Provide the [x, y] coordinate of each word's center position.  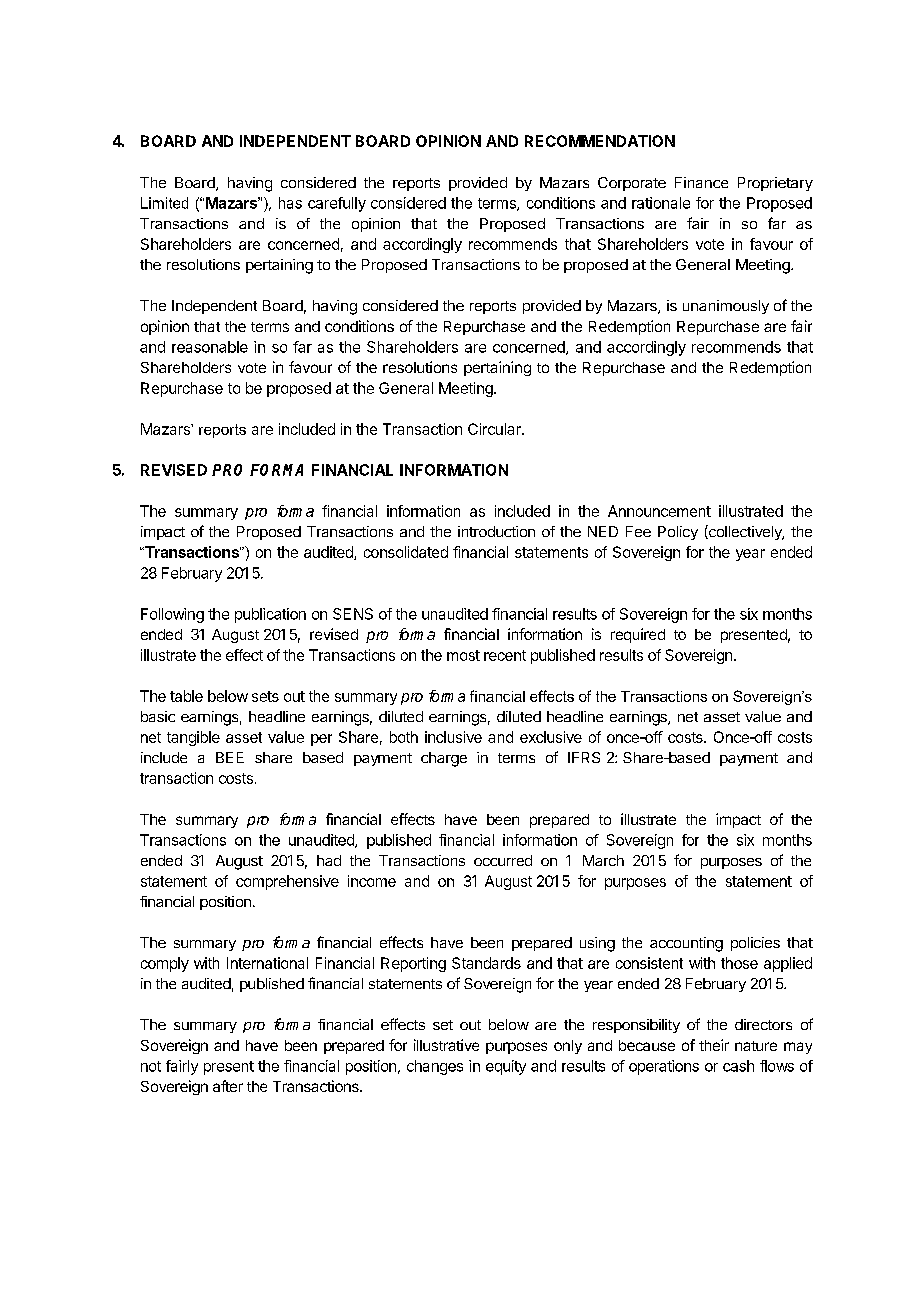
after [228, 1086]
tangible [193, 738]
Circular [495, 429]
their [714, 1045]
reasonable [210, 347]
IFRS [584, 757]
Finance [701, 182]
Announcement [659, 511]
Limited [164, 203]
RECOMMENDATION [600, 141]
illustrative [446, 1045]
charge [444, 759]
